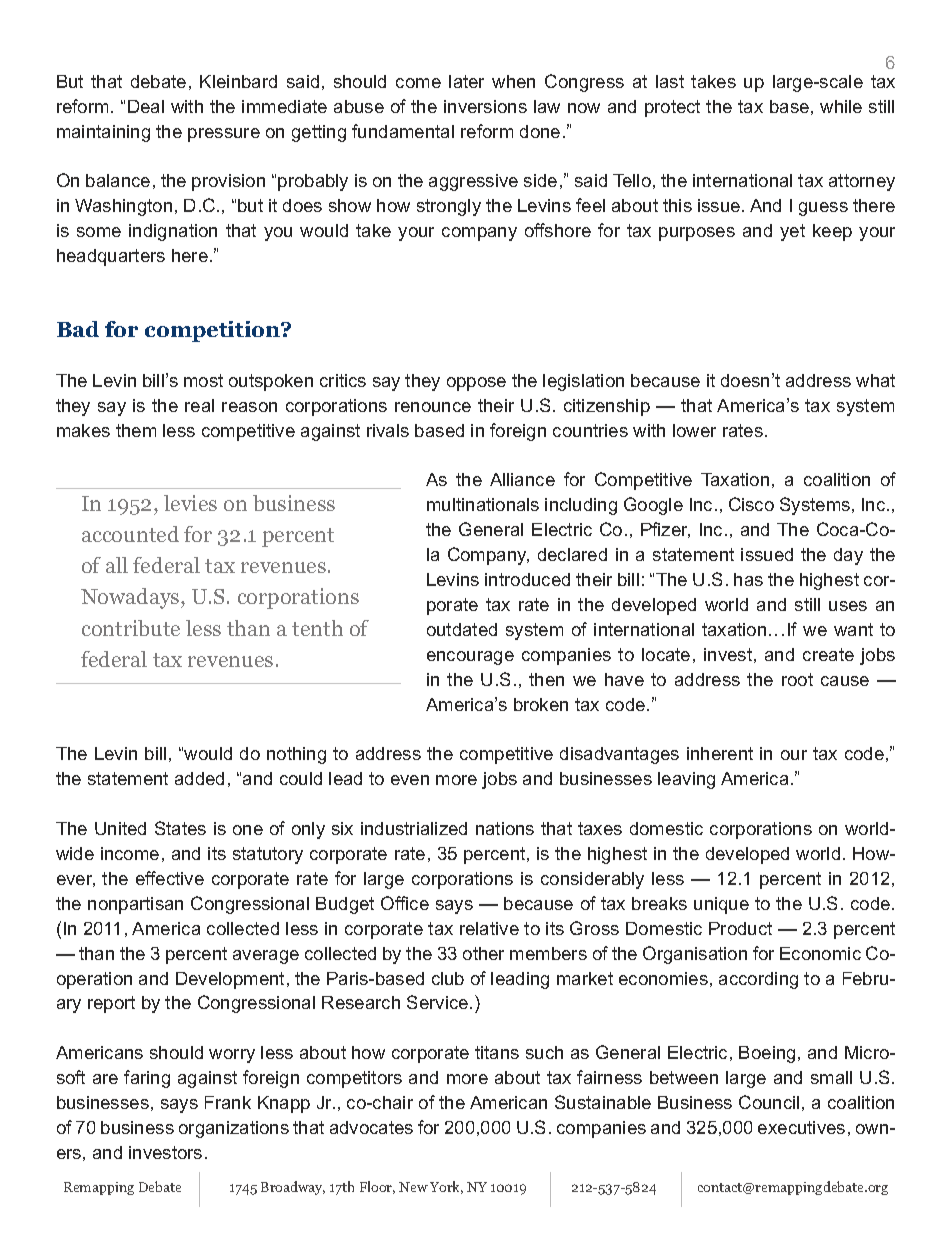 The width and height of the screenshot is (952, 1233). I want to click on competition, so click(214, 331).
